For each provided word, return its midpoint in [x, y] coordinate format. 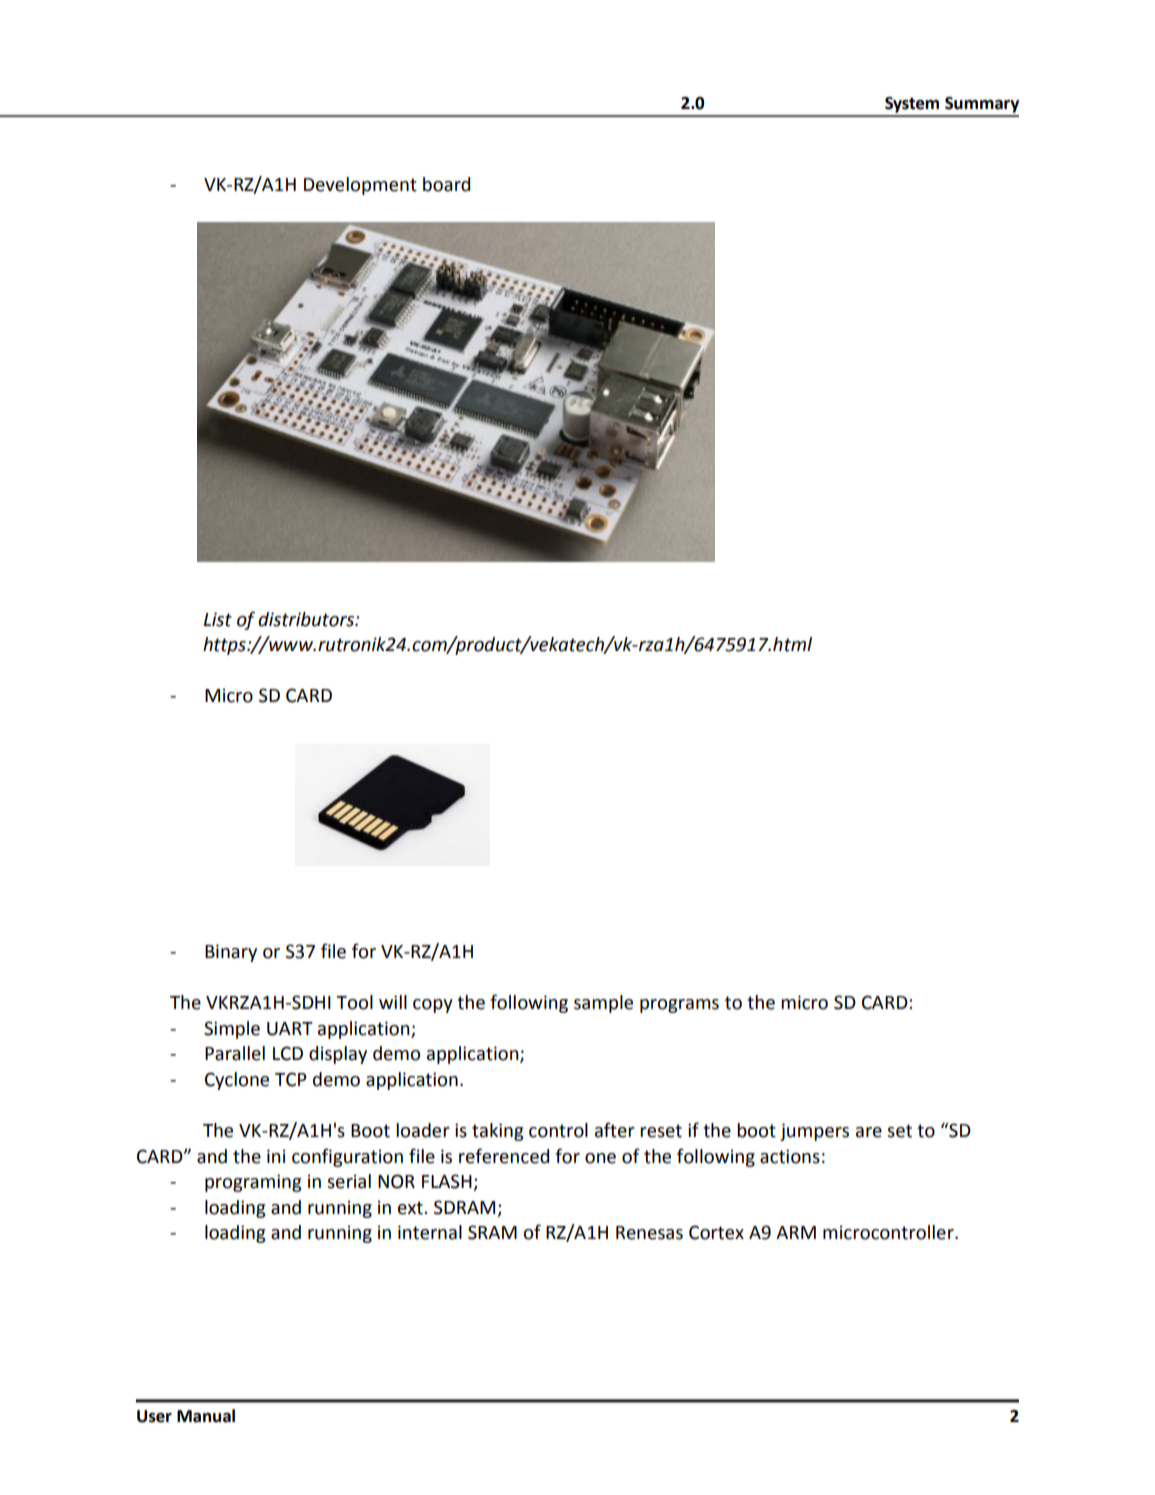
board [446, 184]
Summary [982, 105]
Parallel [235, 1053]
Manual [206, 1416]
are [869, 1132]
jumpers [814, 1132]
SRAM [492, 1232]
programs [679, 1006]
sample [603, 1004]
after [615, 1130]
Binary [231, 953]
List [218, 619]
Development [360, 186]
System [912, 105]
